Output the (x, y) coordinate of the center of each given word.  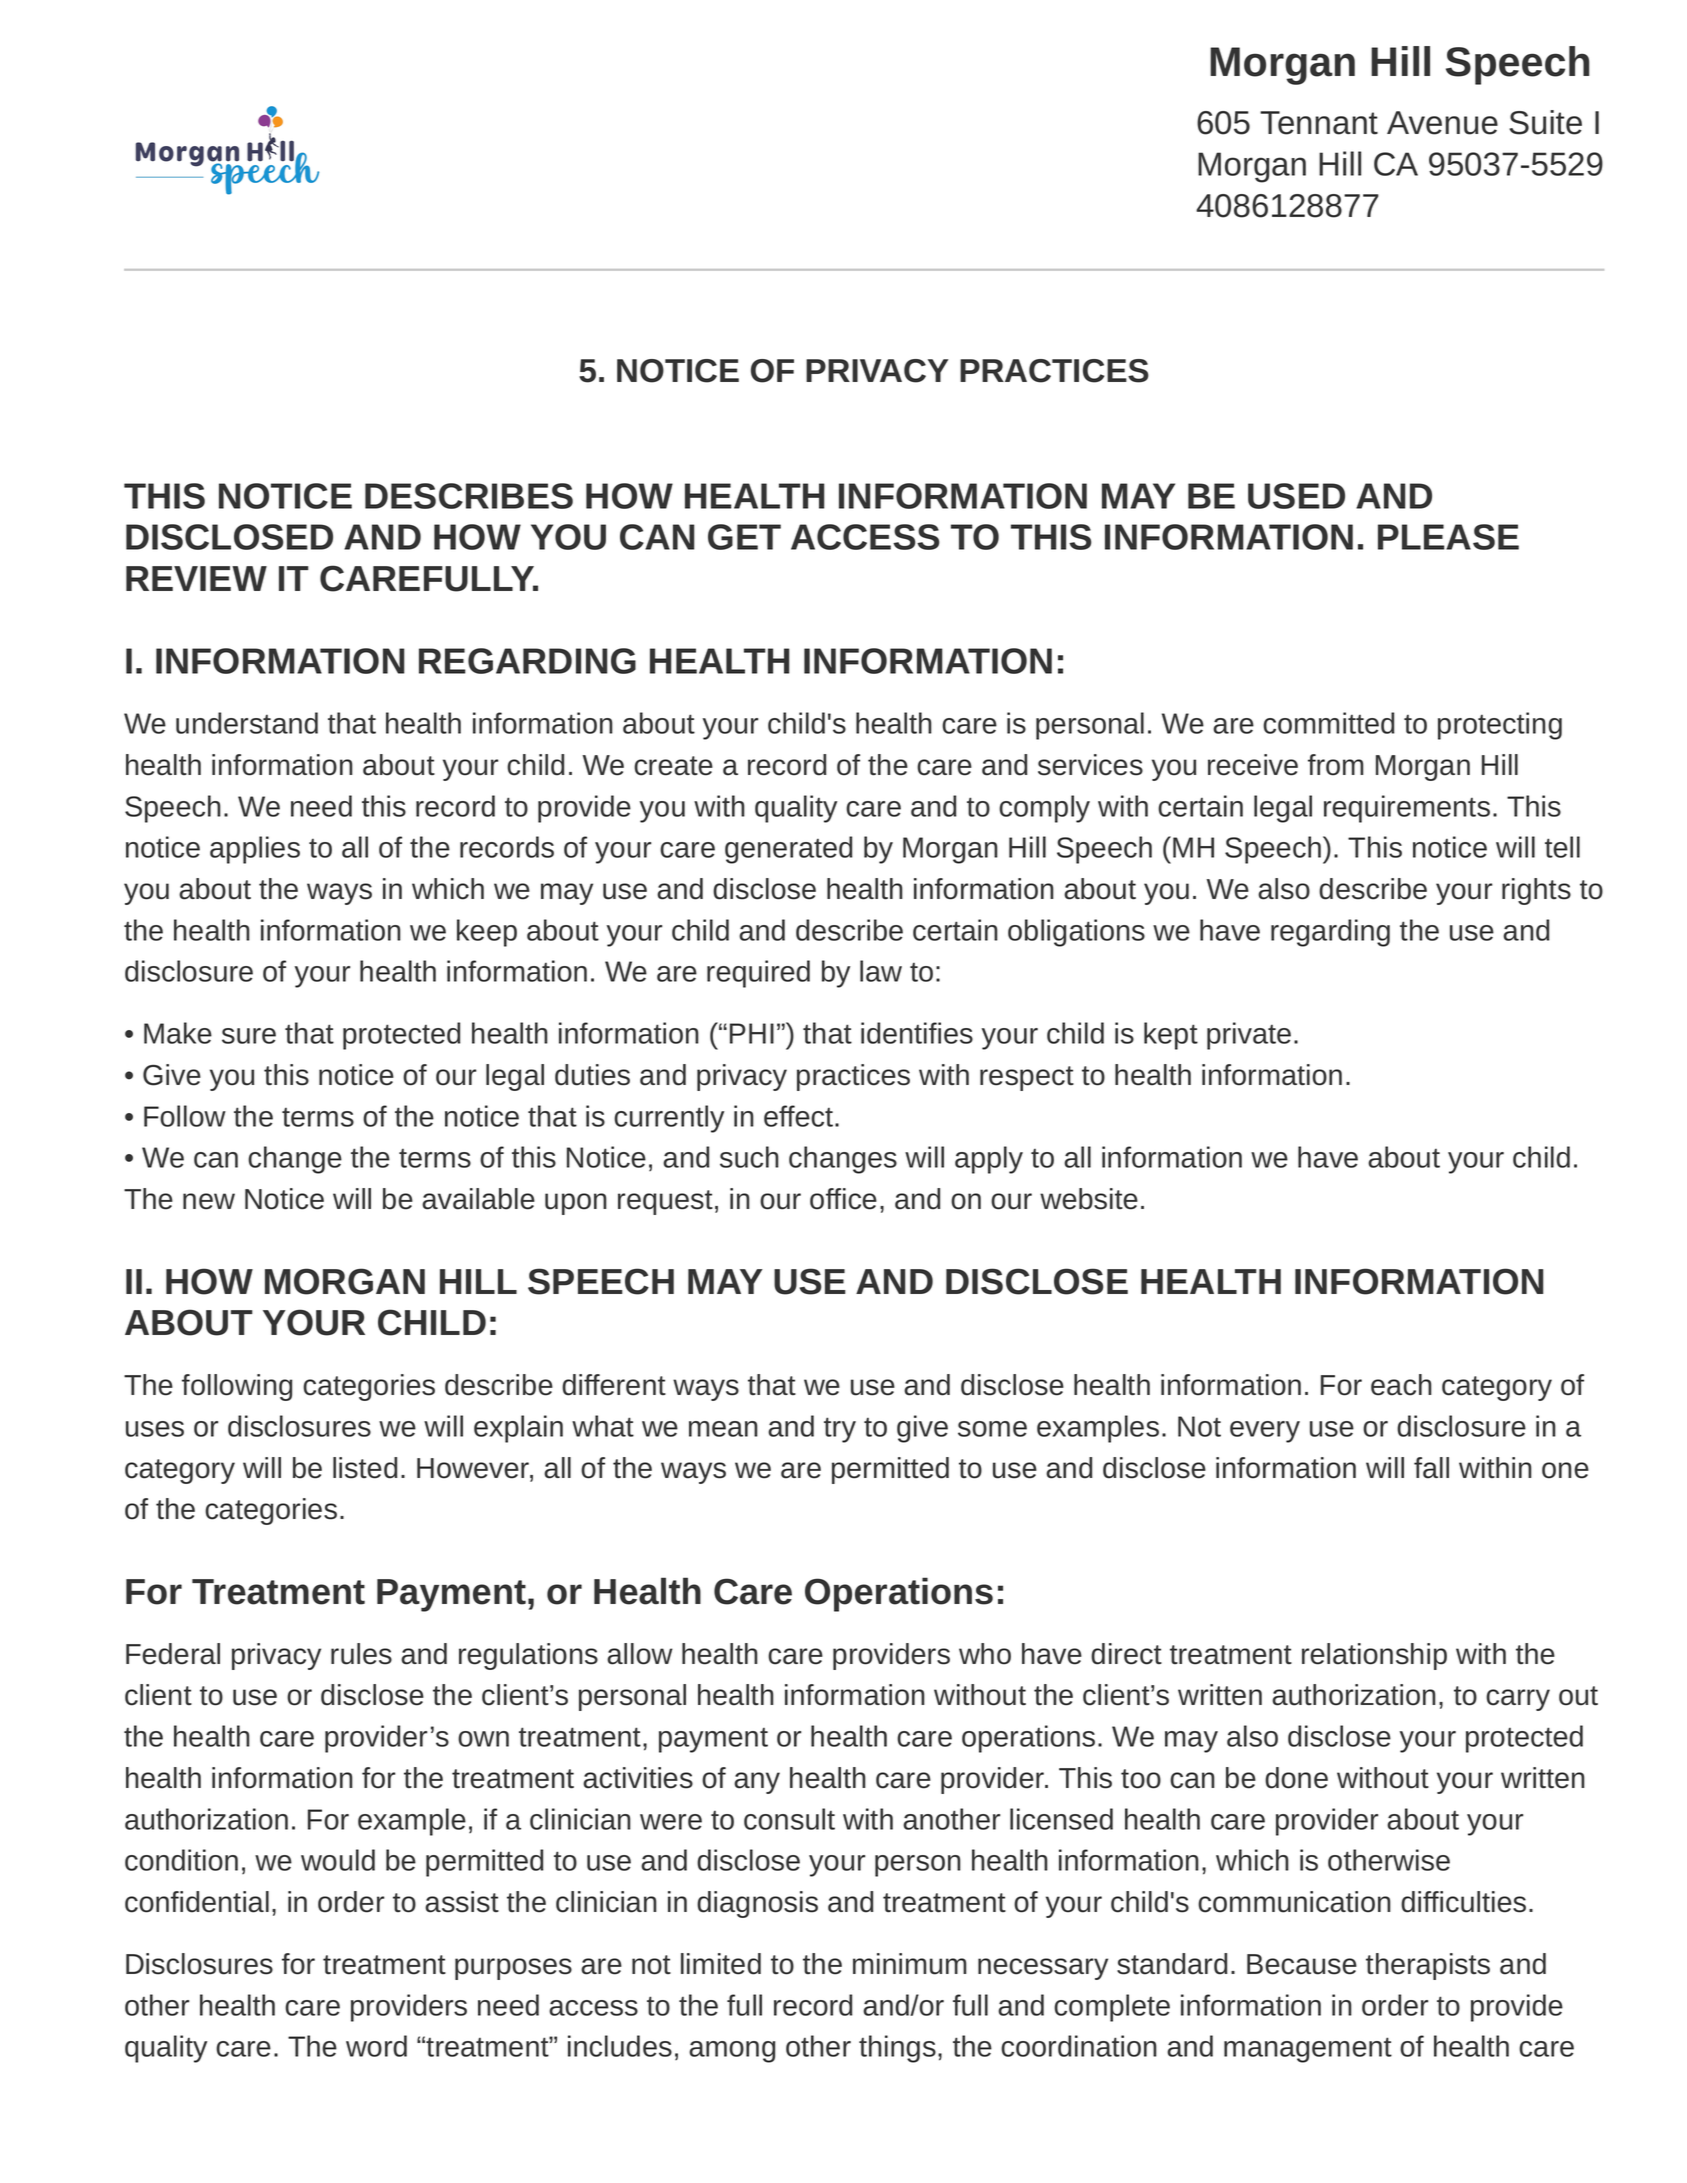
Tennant (1319, 123)
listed (365, 1468)
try (840, 1430)
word (376, 2046)
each (1401, 1385)
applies (255, 850)
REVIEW (196, 578)
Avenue (1442, 123)
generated (788, 850)
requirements (1407, 809)
